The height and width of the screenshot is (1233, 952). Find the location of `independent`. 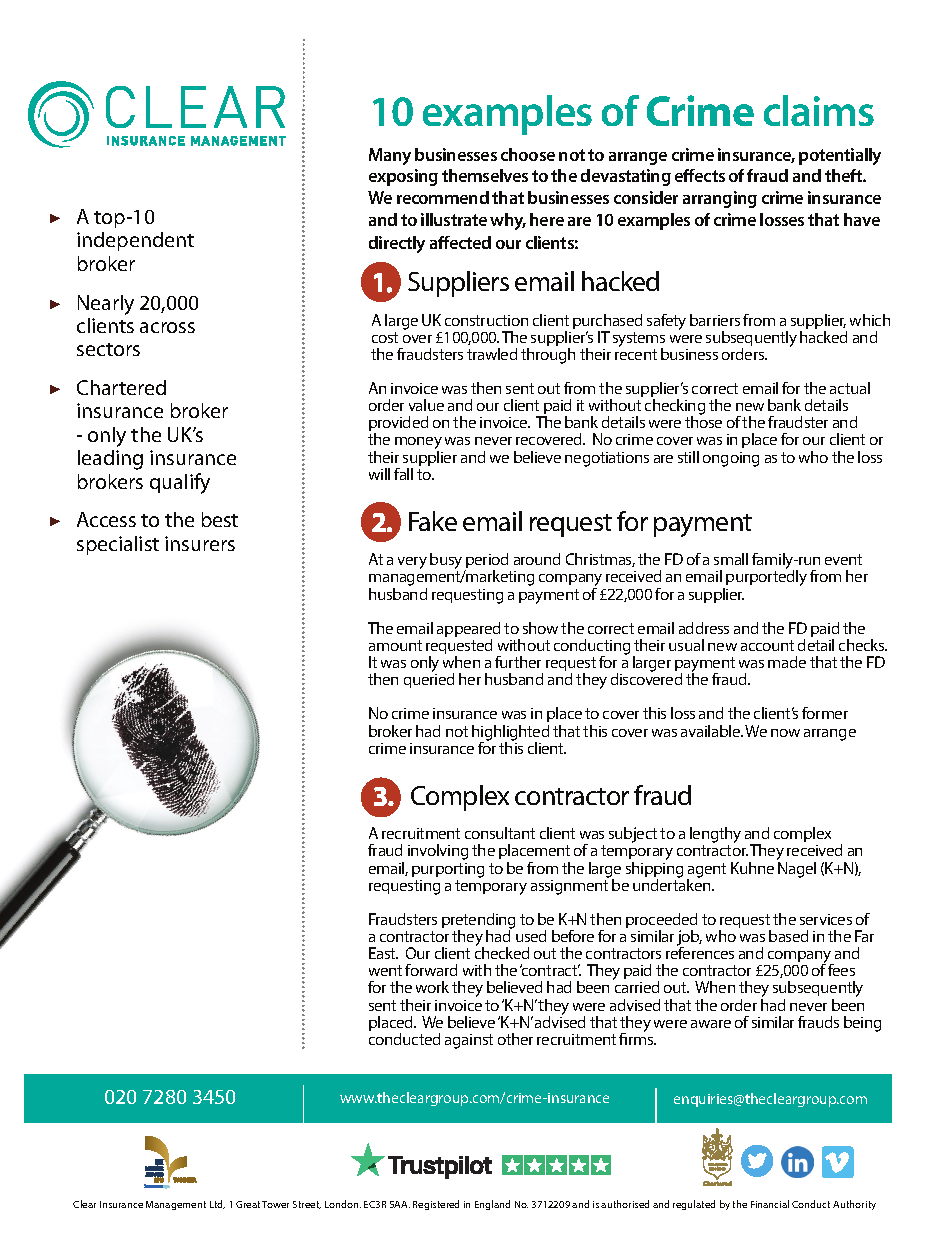

independent is located at coordinates (135, 241).
